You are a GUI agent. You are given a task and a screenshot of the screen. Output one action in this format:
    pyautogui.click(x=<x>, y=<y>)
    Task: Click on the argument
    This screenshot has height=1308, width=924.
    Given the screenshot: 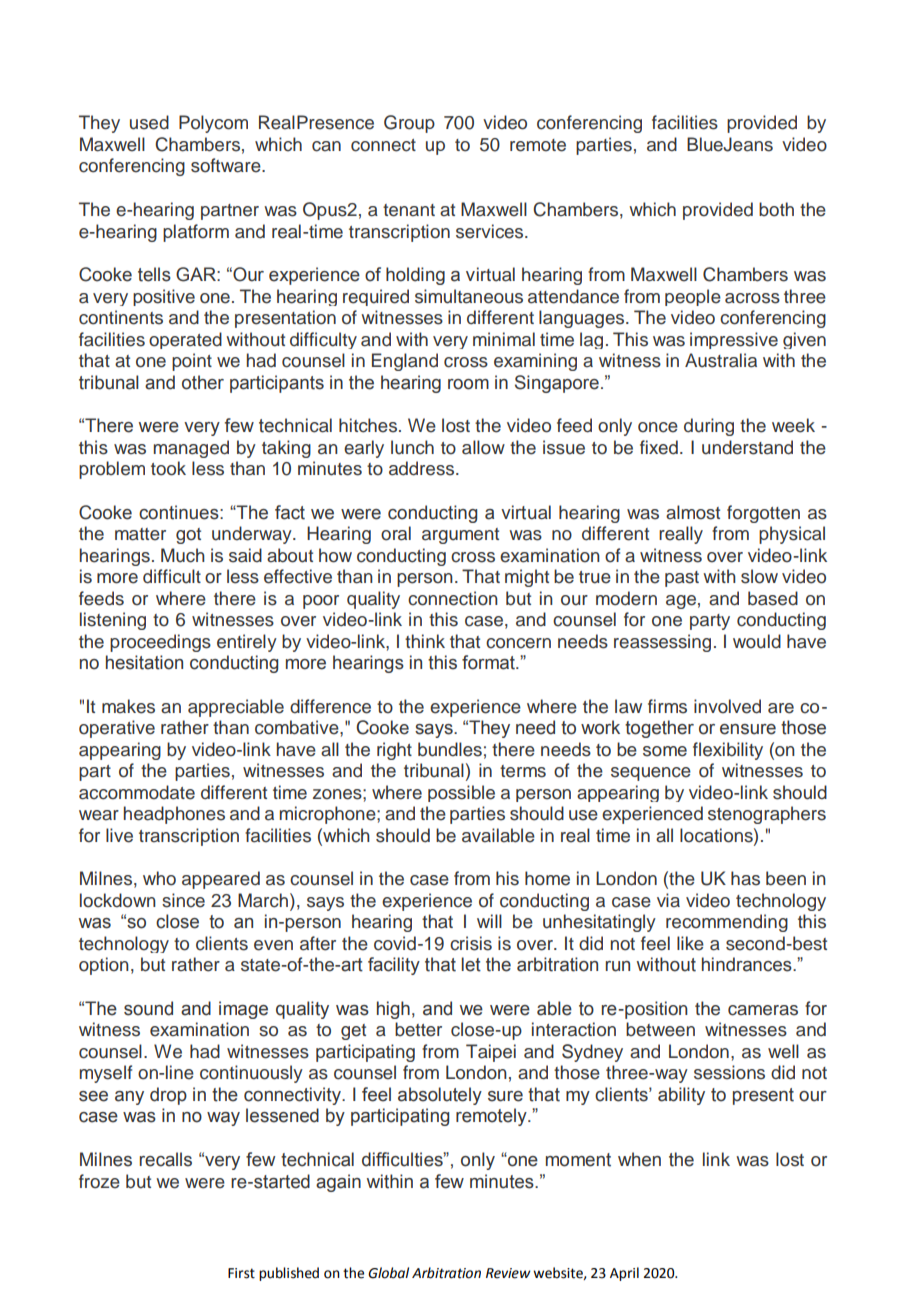 What is the action you would take?
    pyautogui.click(x=460, y=536)
